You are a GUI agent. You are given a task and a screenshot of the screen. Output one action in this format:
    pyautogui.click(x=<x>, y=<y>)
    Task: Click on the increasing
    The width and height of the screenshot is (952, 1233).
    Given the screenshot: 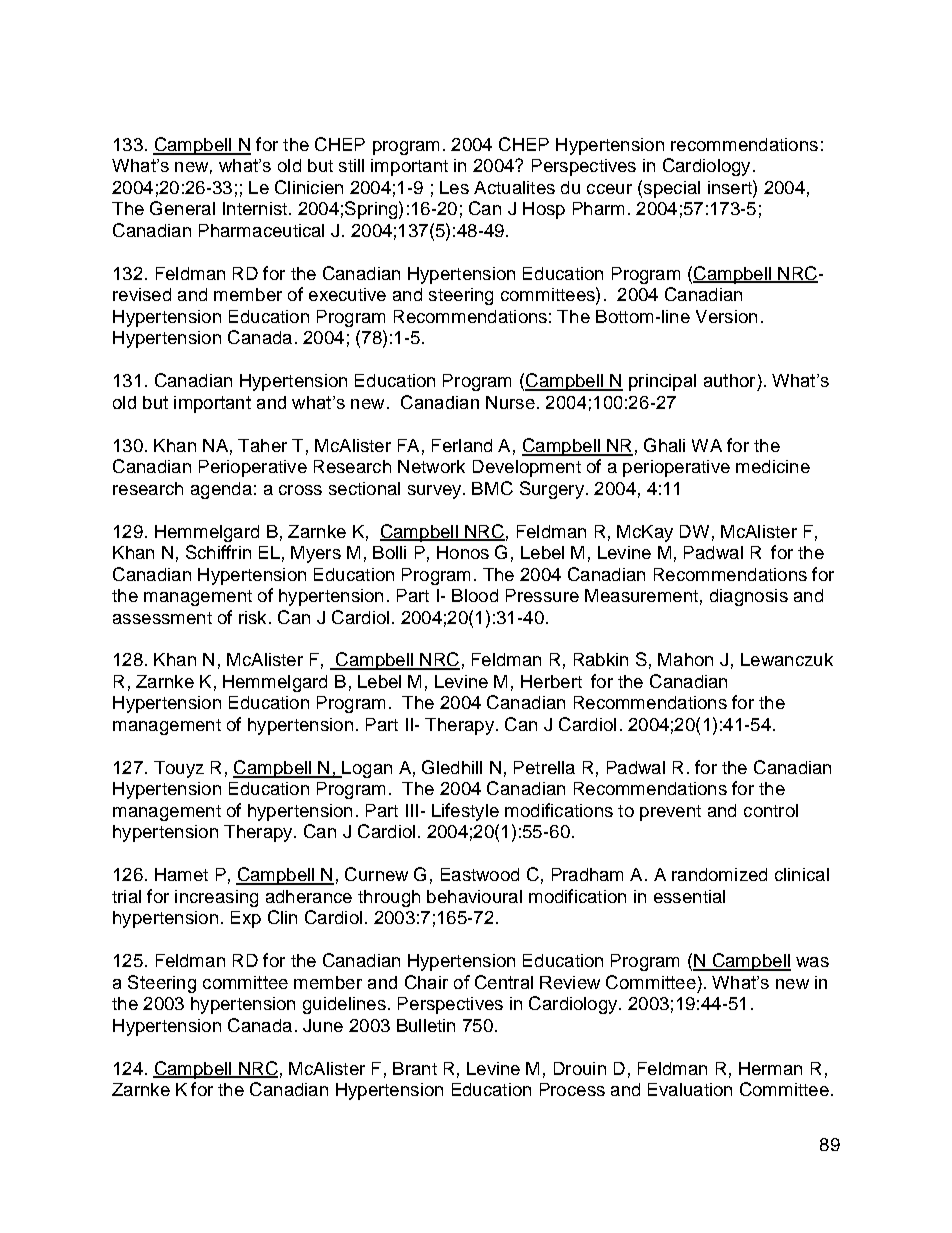 What is the action you would take?
    pyautogui.click(x=216, y=898)
